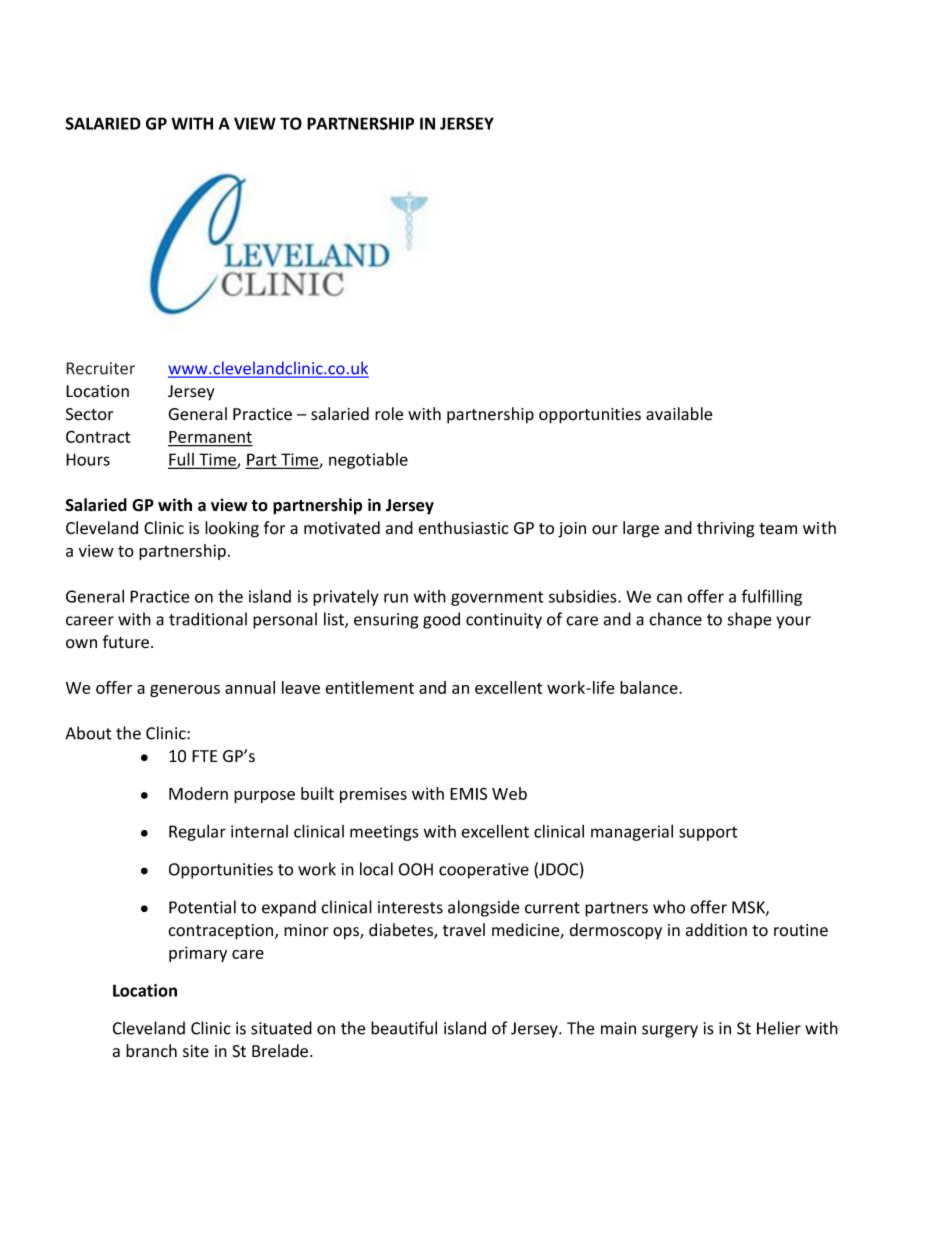 The height and width of the document is (1233, 952). What do you see at coordinates (404, 1028) in the document?
I see `beautiful` at bounding box center [404, 1028].
